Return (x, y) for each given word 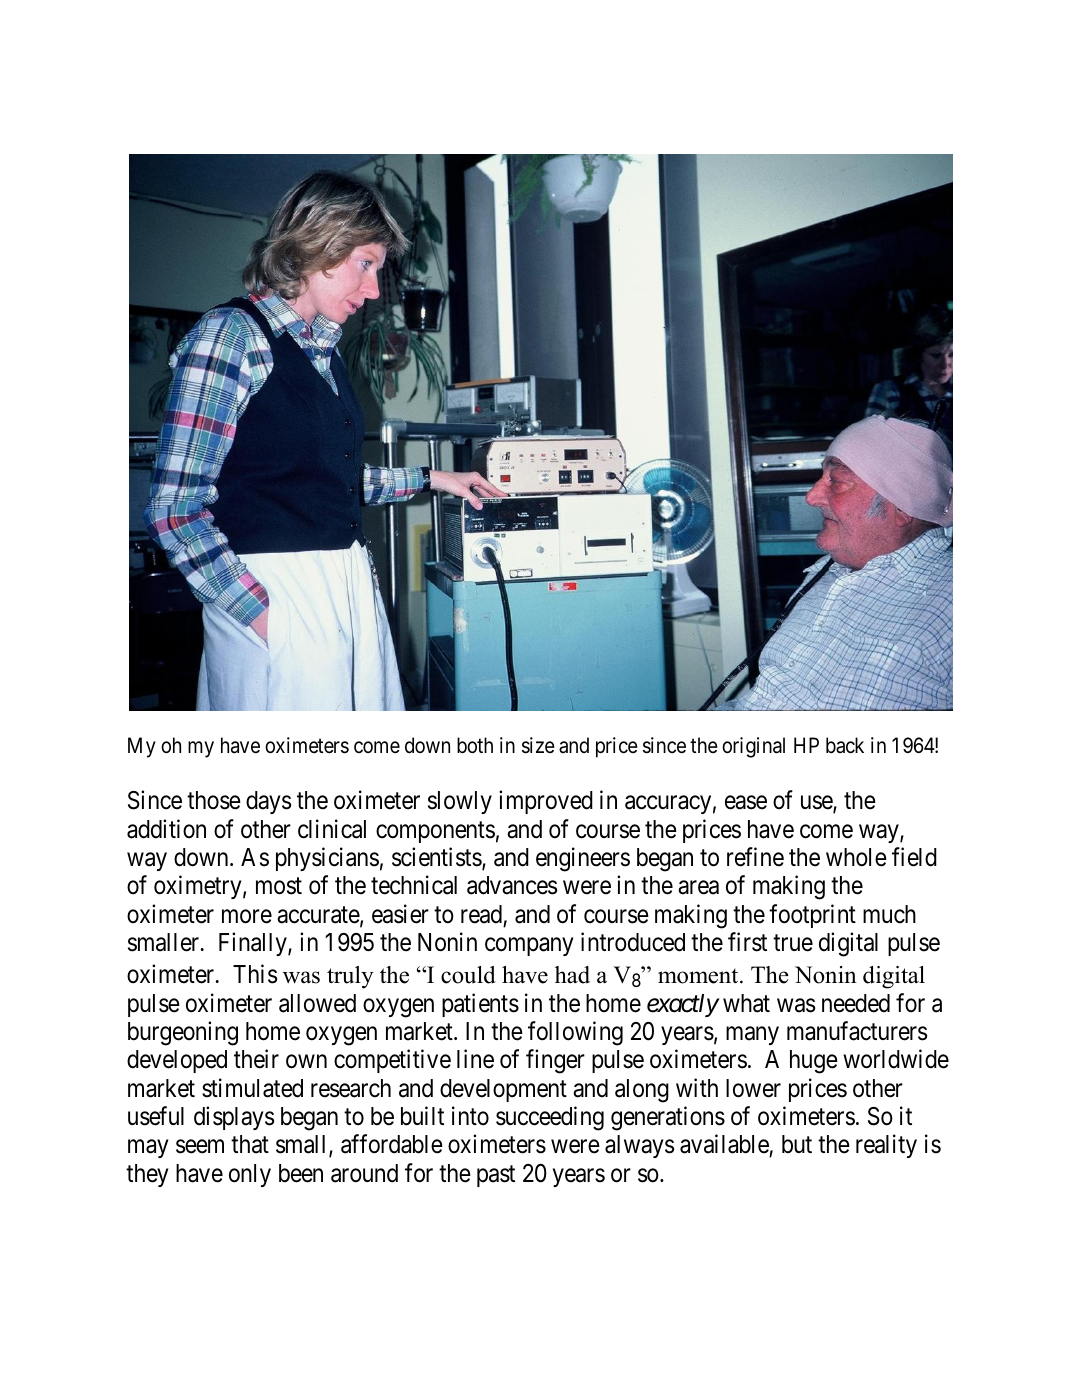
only (250, 1175)
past (496, 1176)
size (538, 745)
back (845, 745)
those (214, 800)
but (797, 1144)
